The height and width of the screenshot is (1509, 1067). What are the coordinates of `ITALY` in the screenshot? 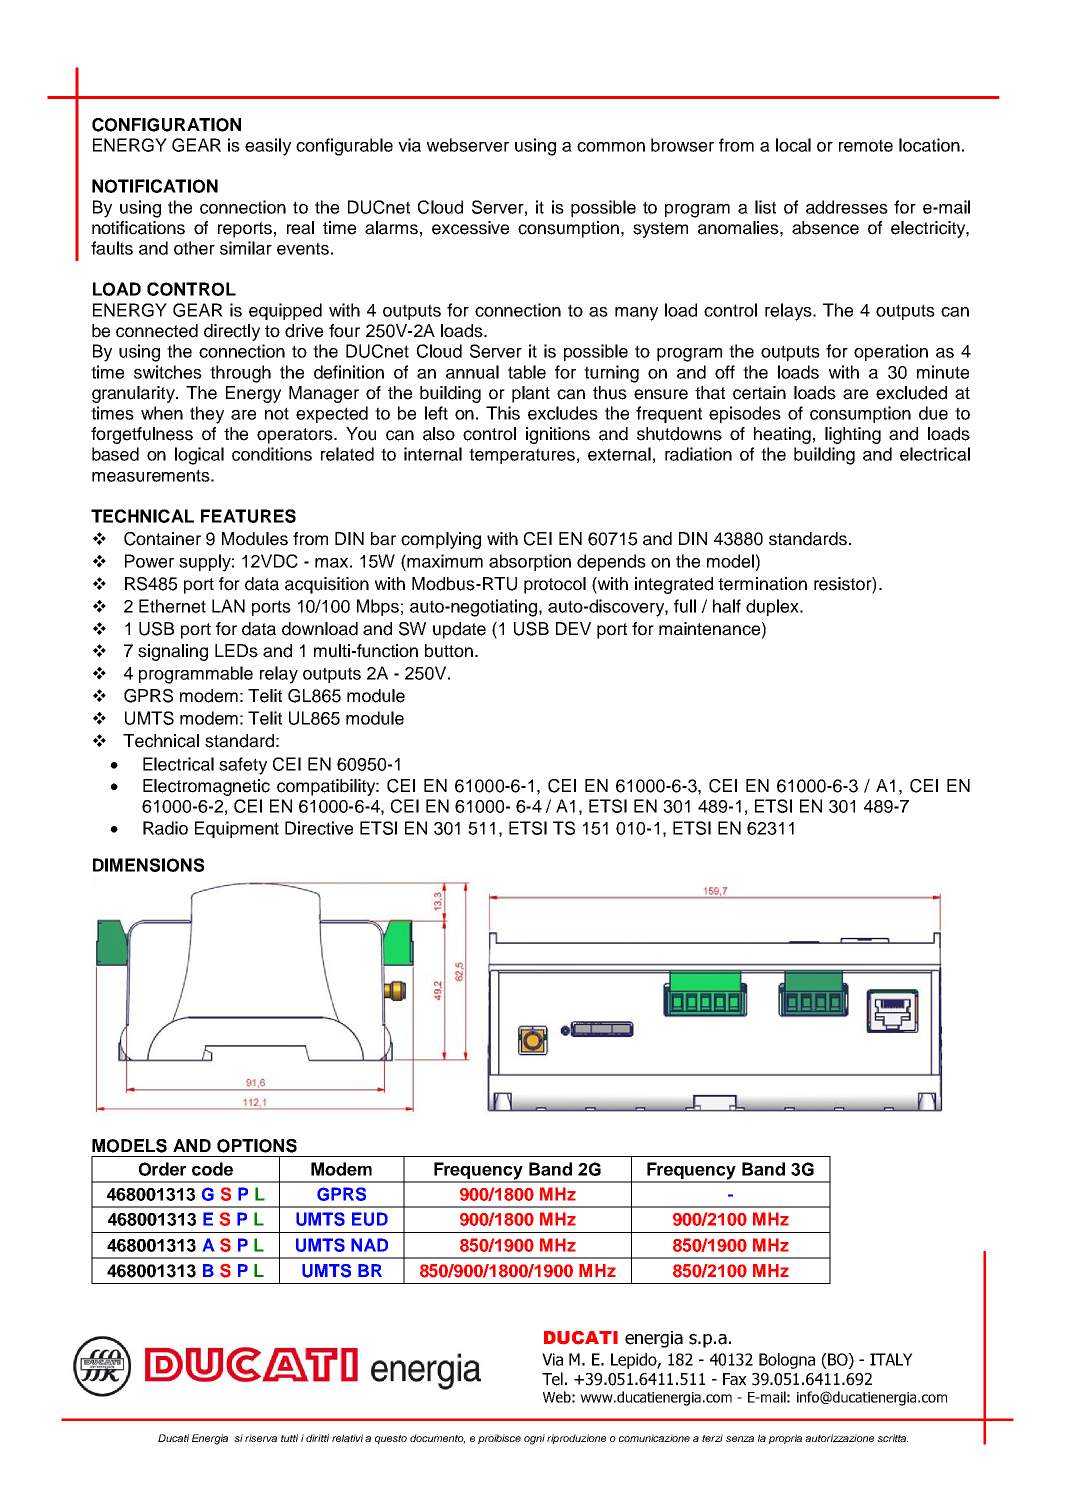 It's located at (891, 1359).
